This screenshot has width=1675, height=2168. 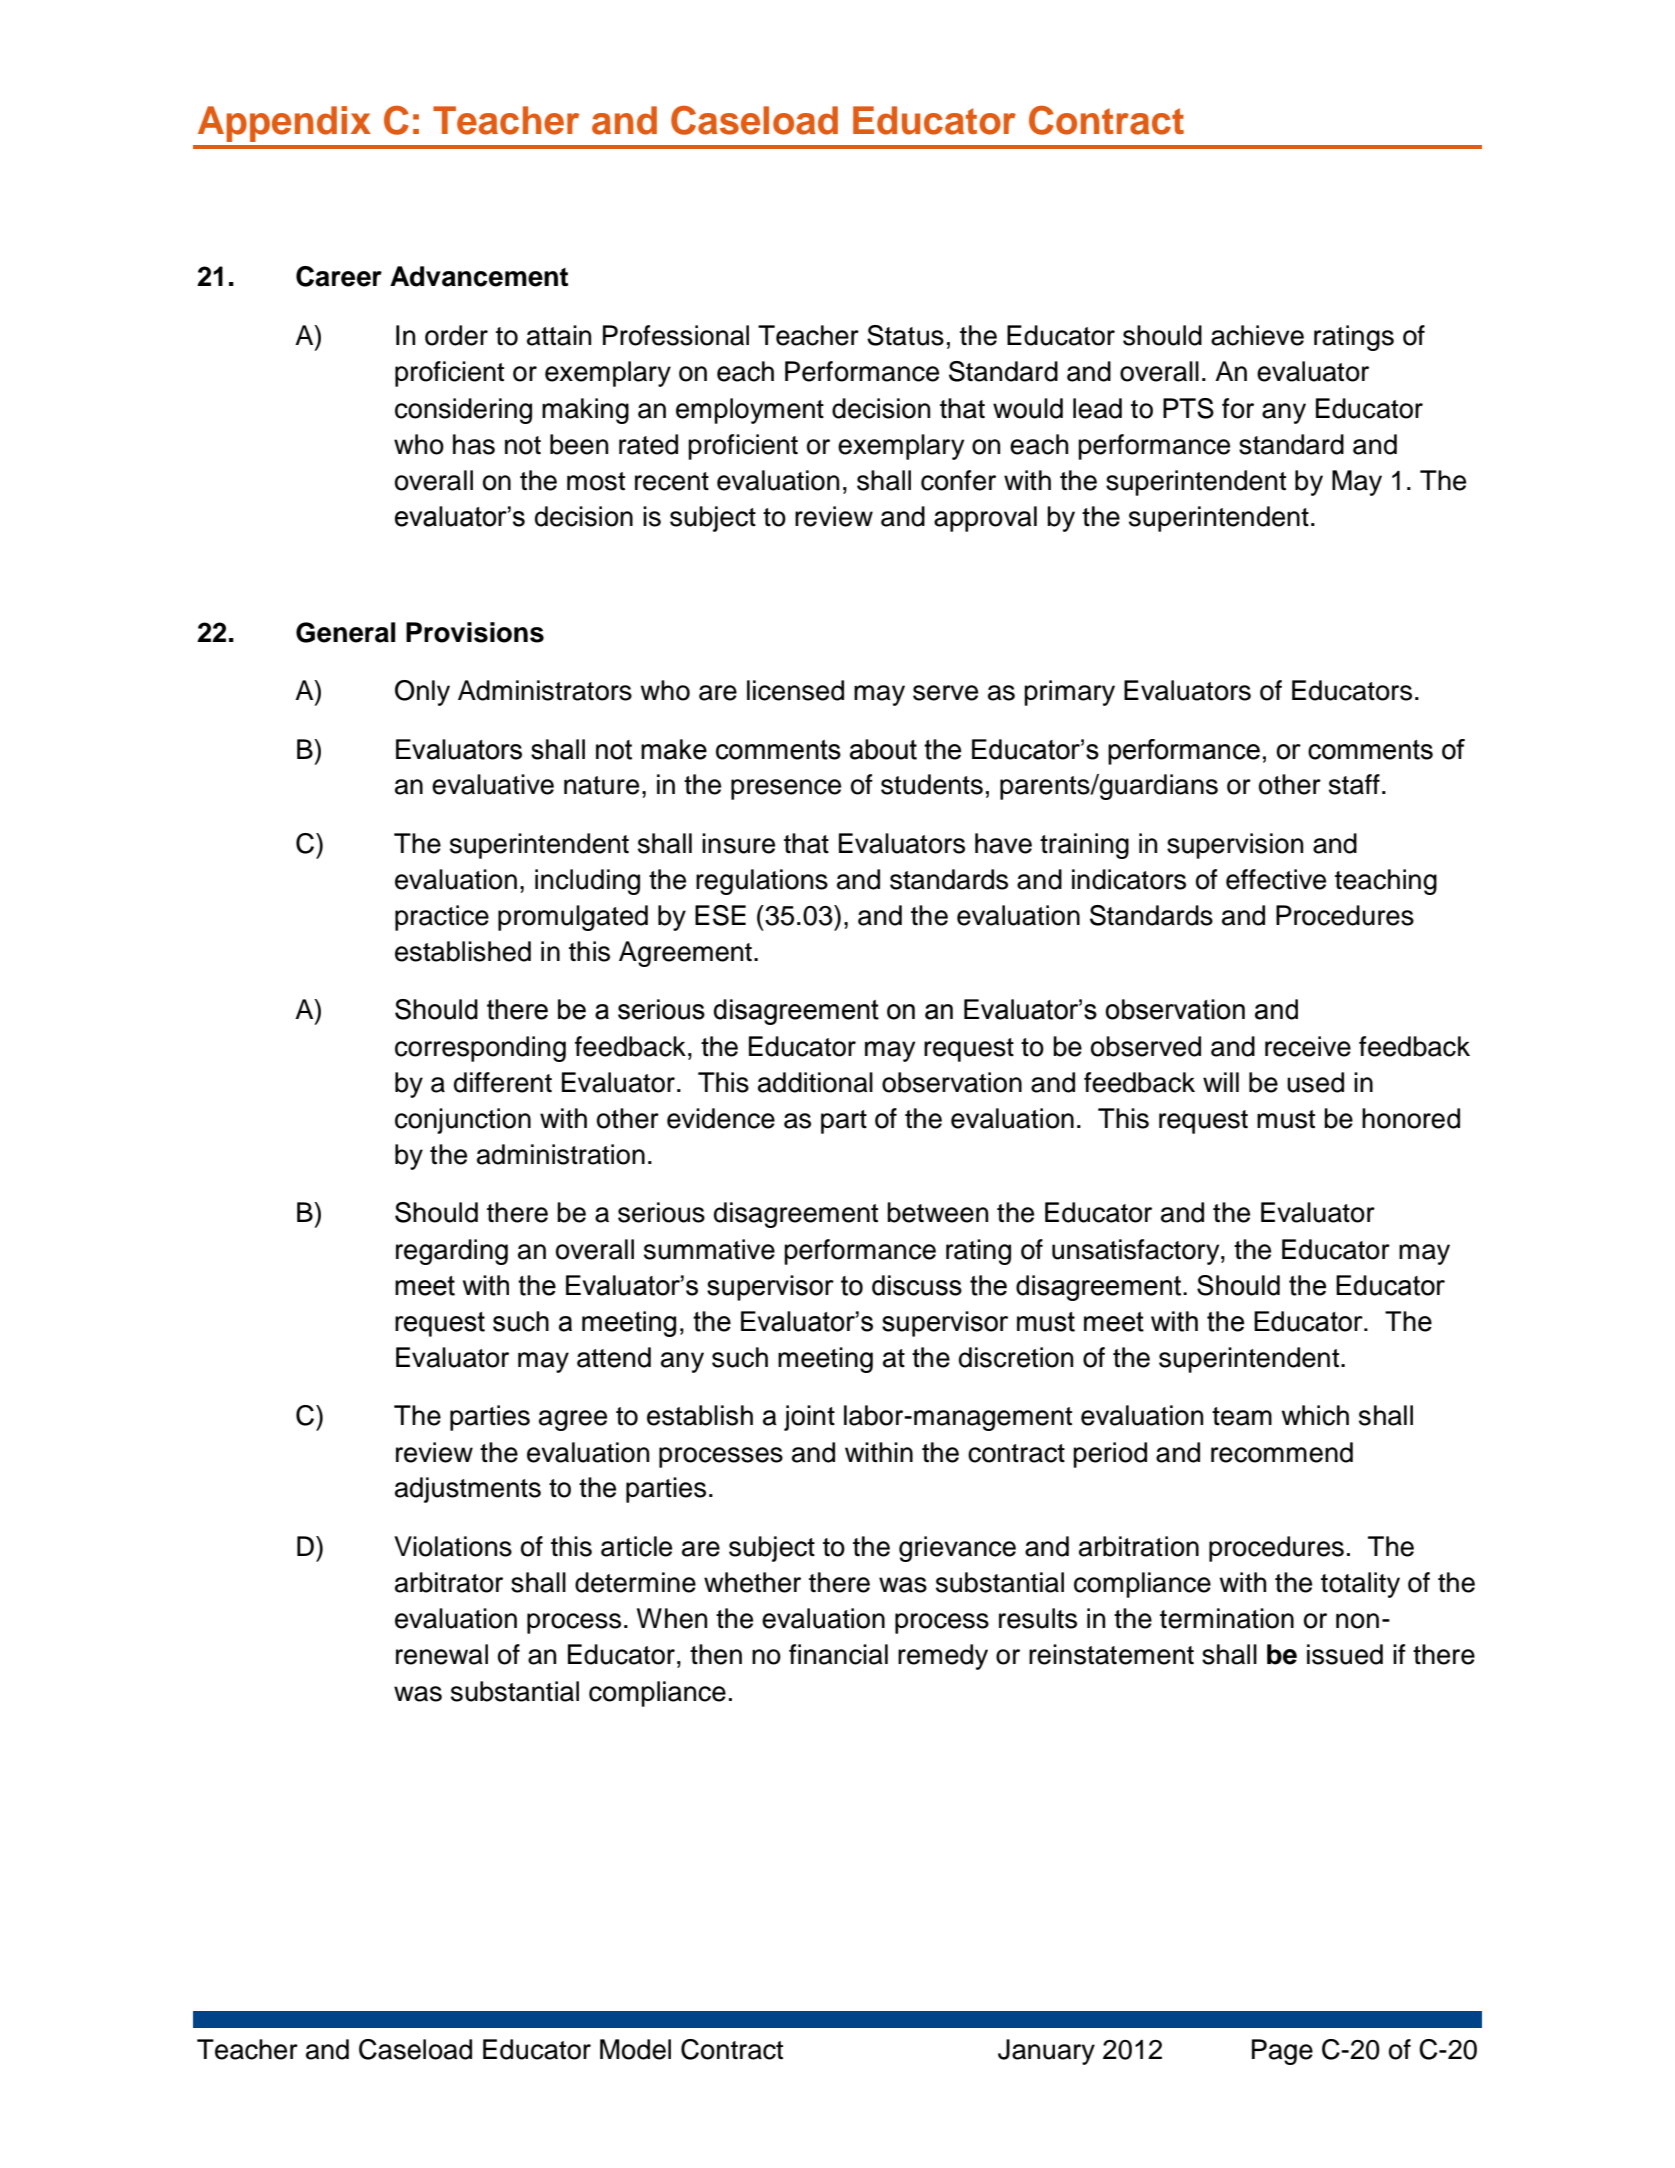 I want to click on Status, so click(x=905, y=335).
